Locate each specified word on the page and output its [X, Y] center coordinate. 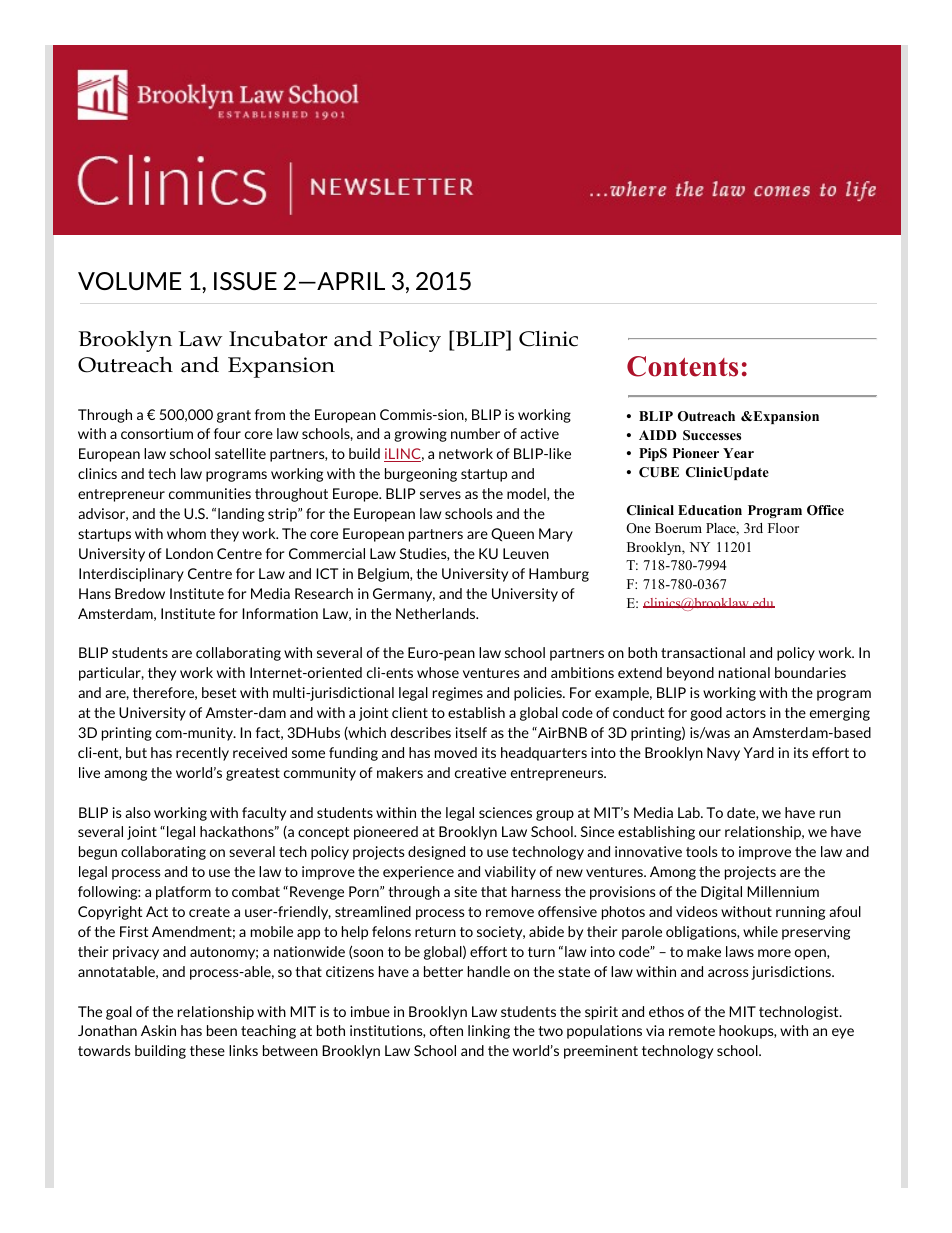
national [744, 672]
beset [219, 692]
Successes [712, 435]
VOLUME [129, 281]
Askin [158, 1030]
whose [438, 672]
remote [692, 1031]
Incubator [278, 338]
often [446, 1030]
